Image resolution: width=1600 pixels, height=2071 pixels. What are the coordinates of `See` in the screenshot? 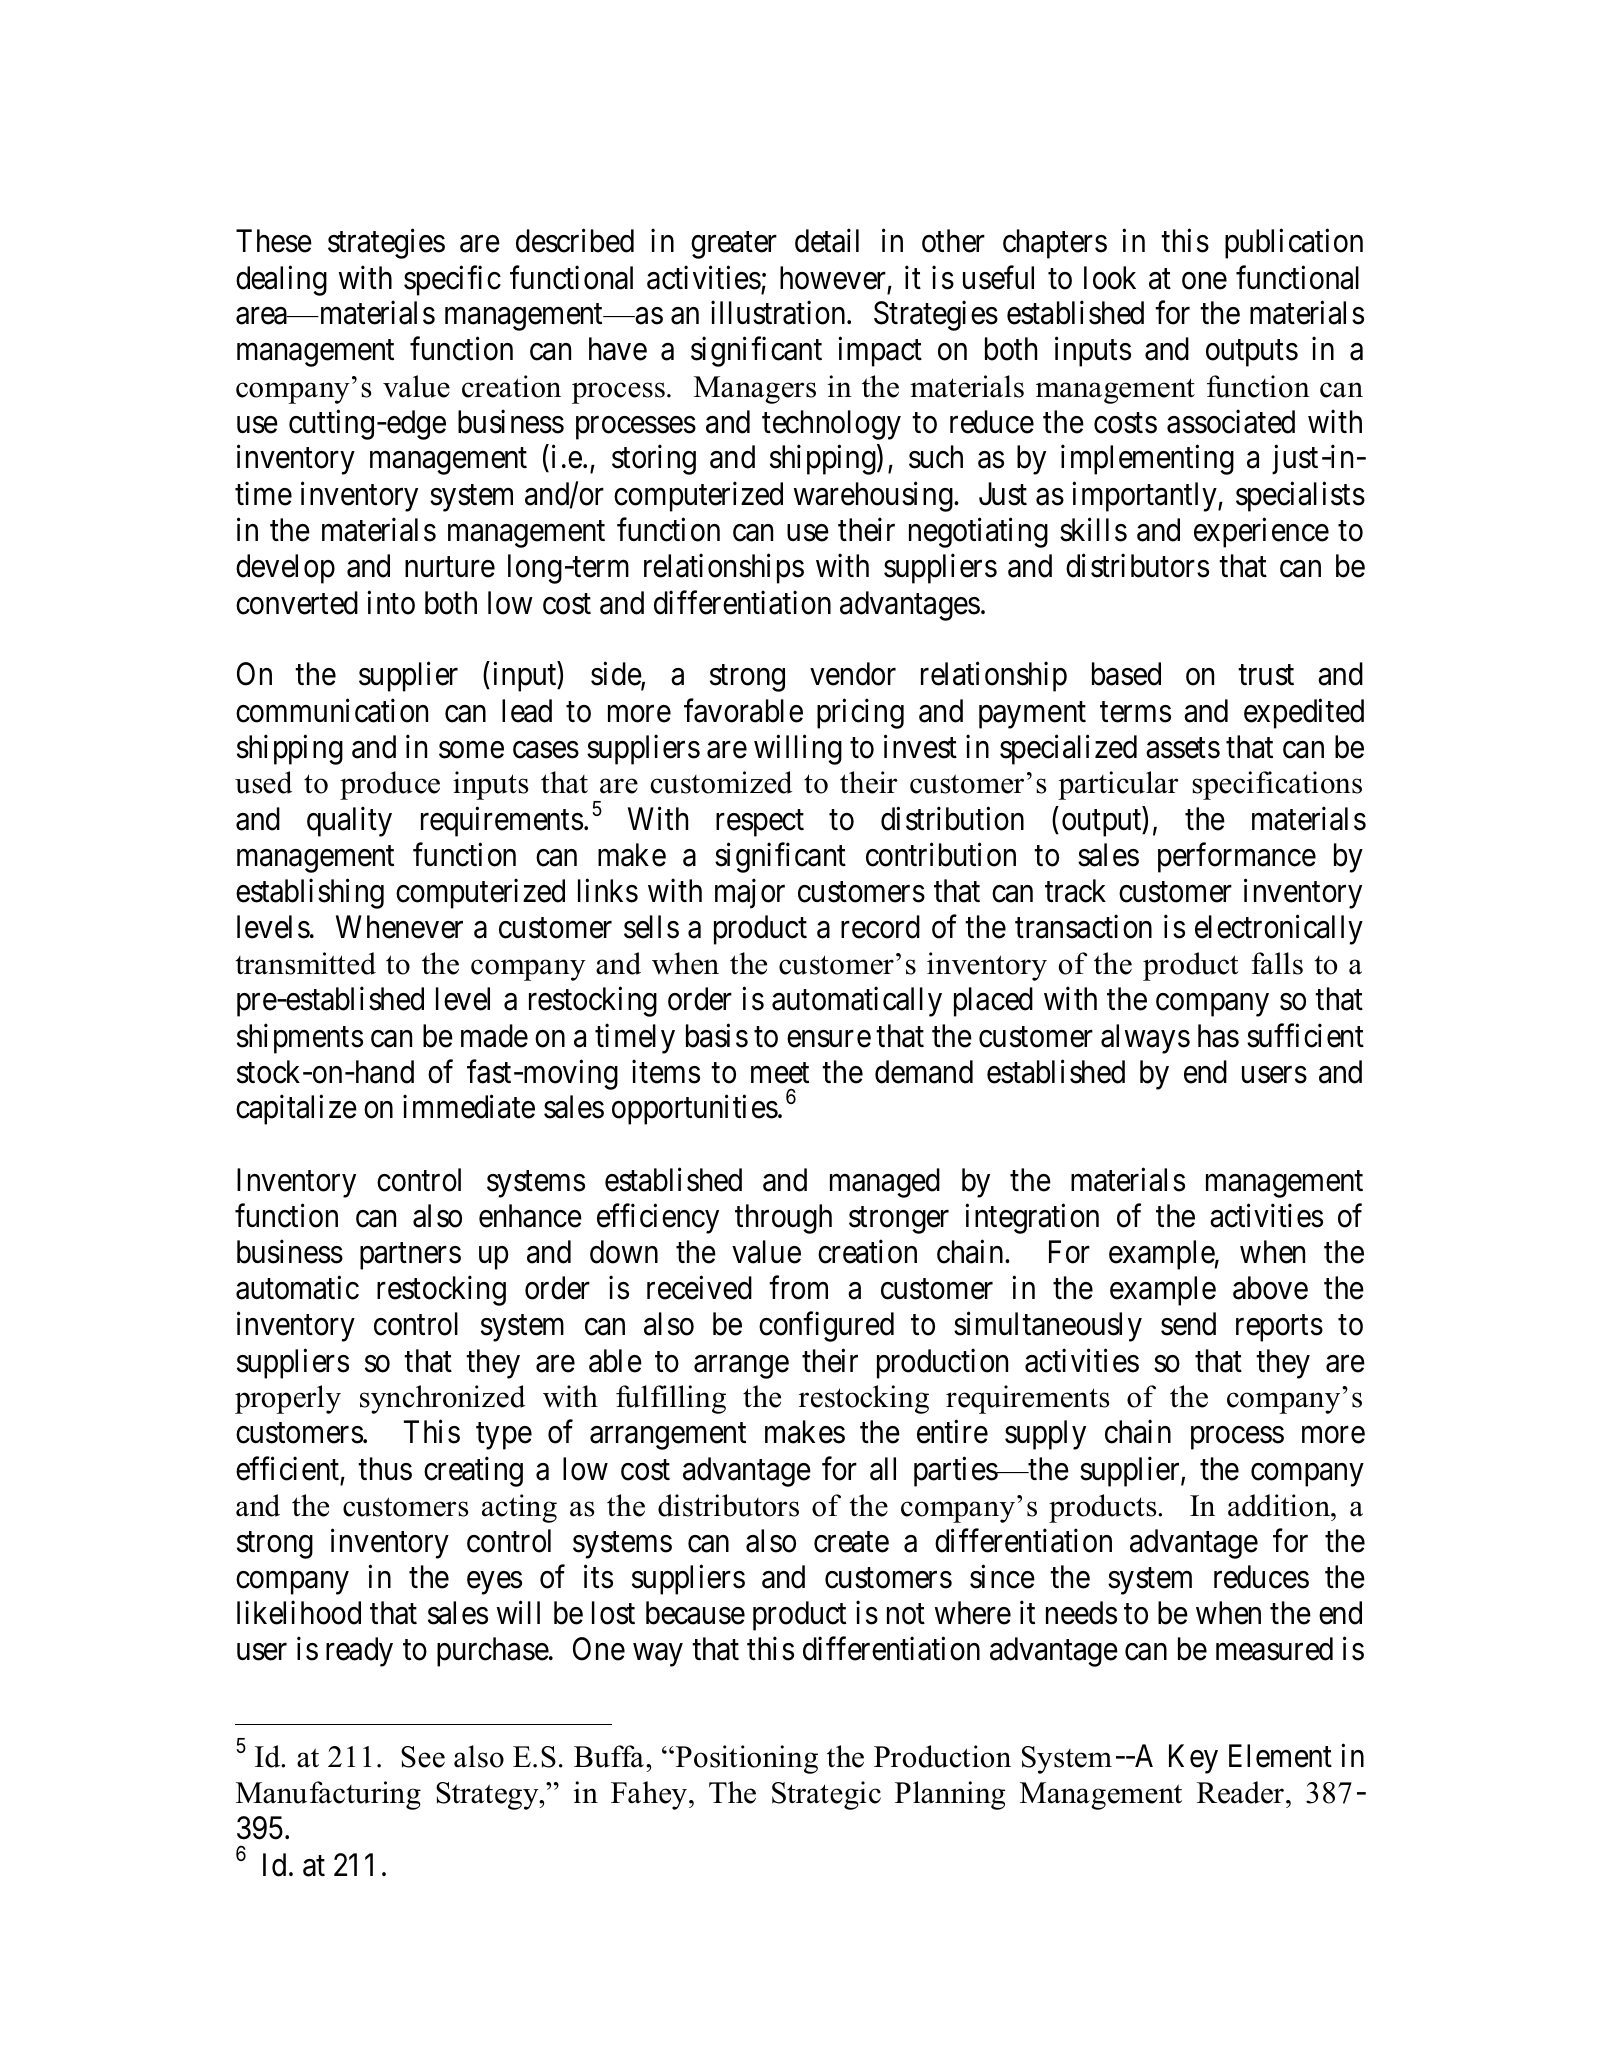 It's located at (423, 1757).
